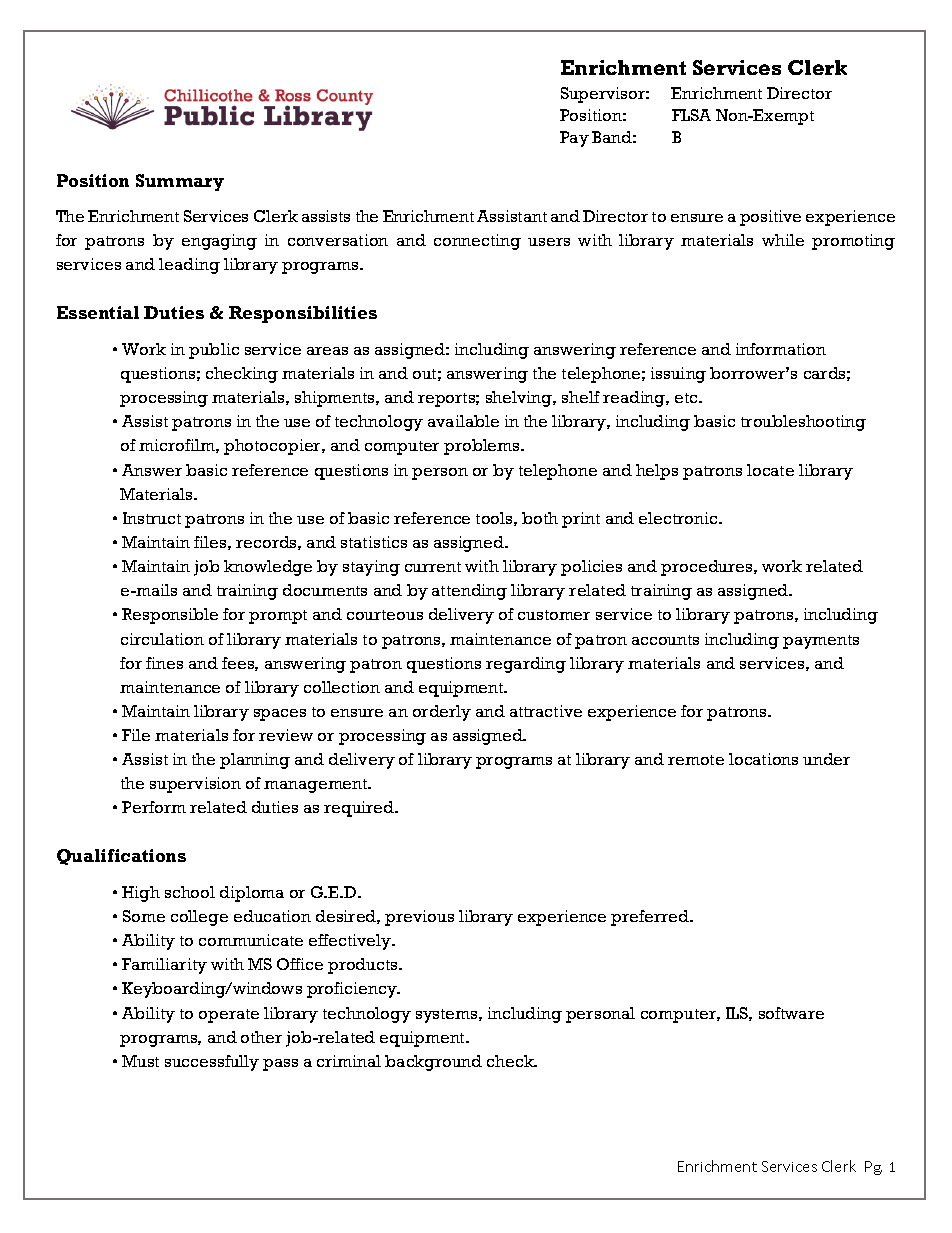 This document has width=952, height=1233. I want to click on connecting, so click(477, 242).
